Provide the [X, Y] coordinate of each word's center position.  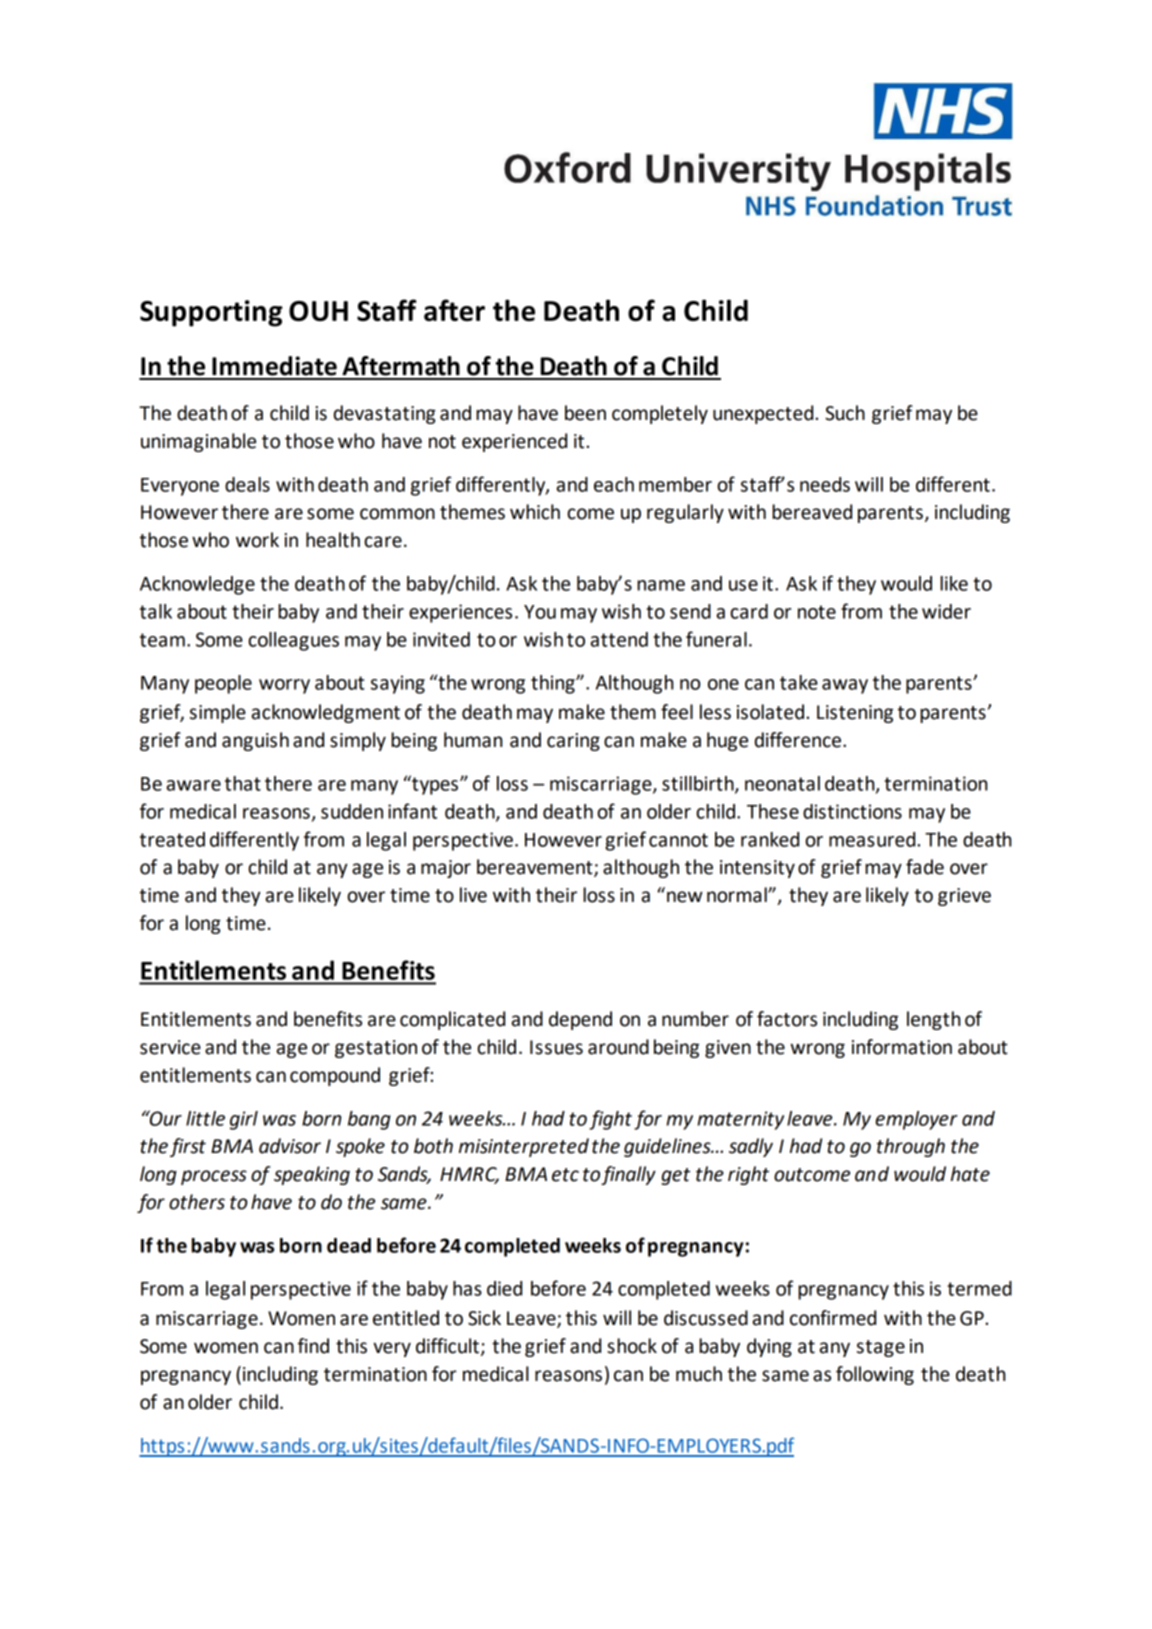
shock [632, 1346]
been [585, 413]
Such [845, 413]
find [313, 1346]
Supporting [211, 313]
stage [881, 1348]
